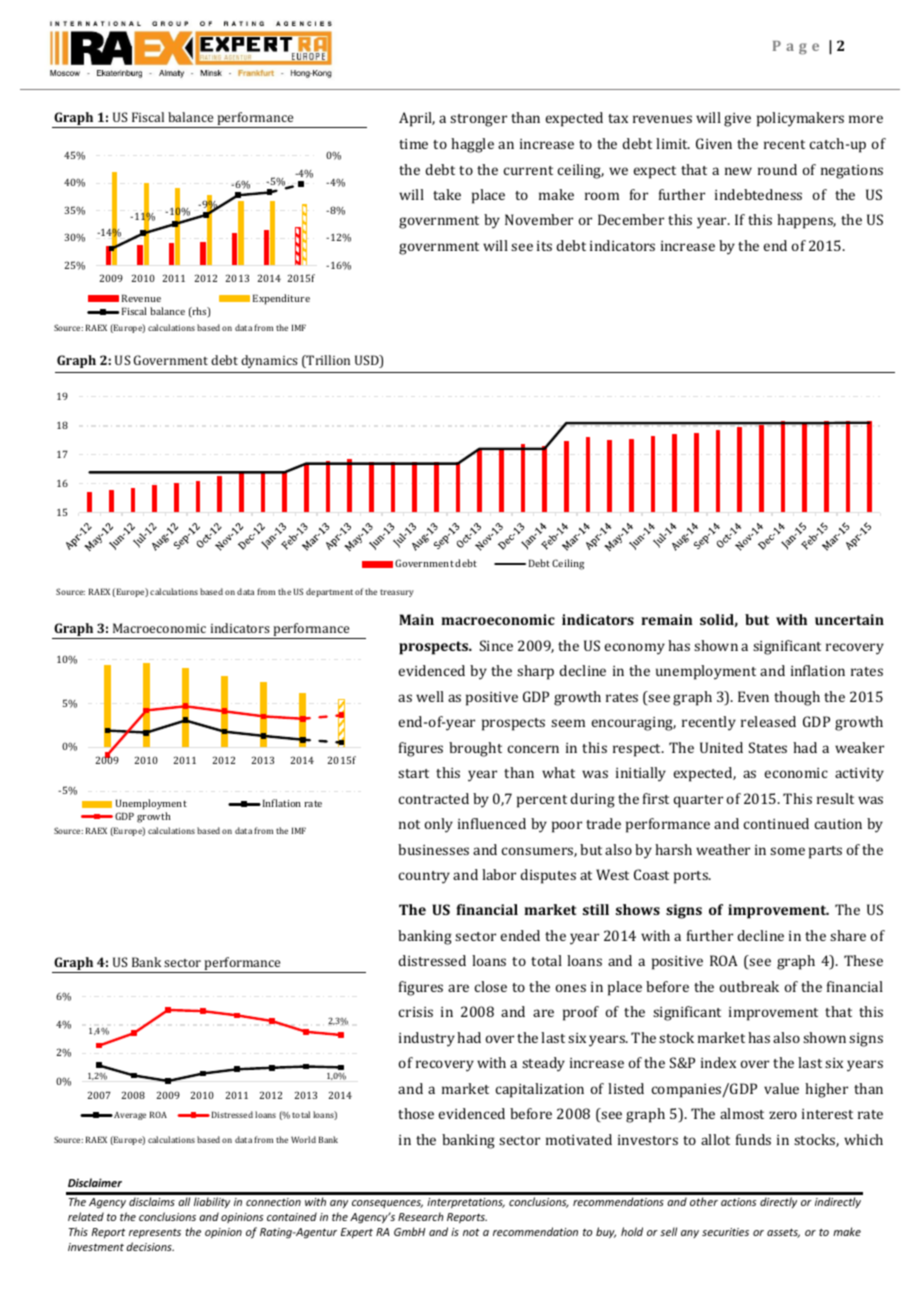  What do you see at coordinates (421, 1216) in the screenshot?
I see `Research` at bounding box center [421, 1216].
